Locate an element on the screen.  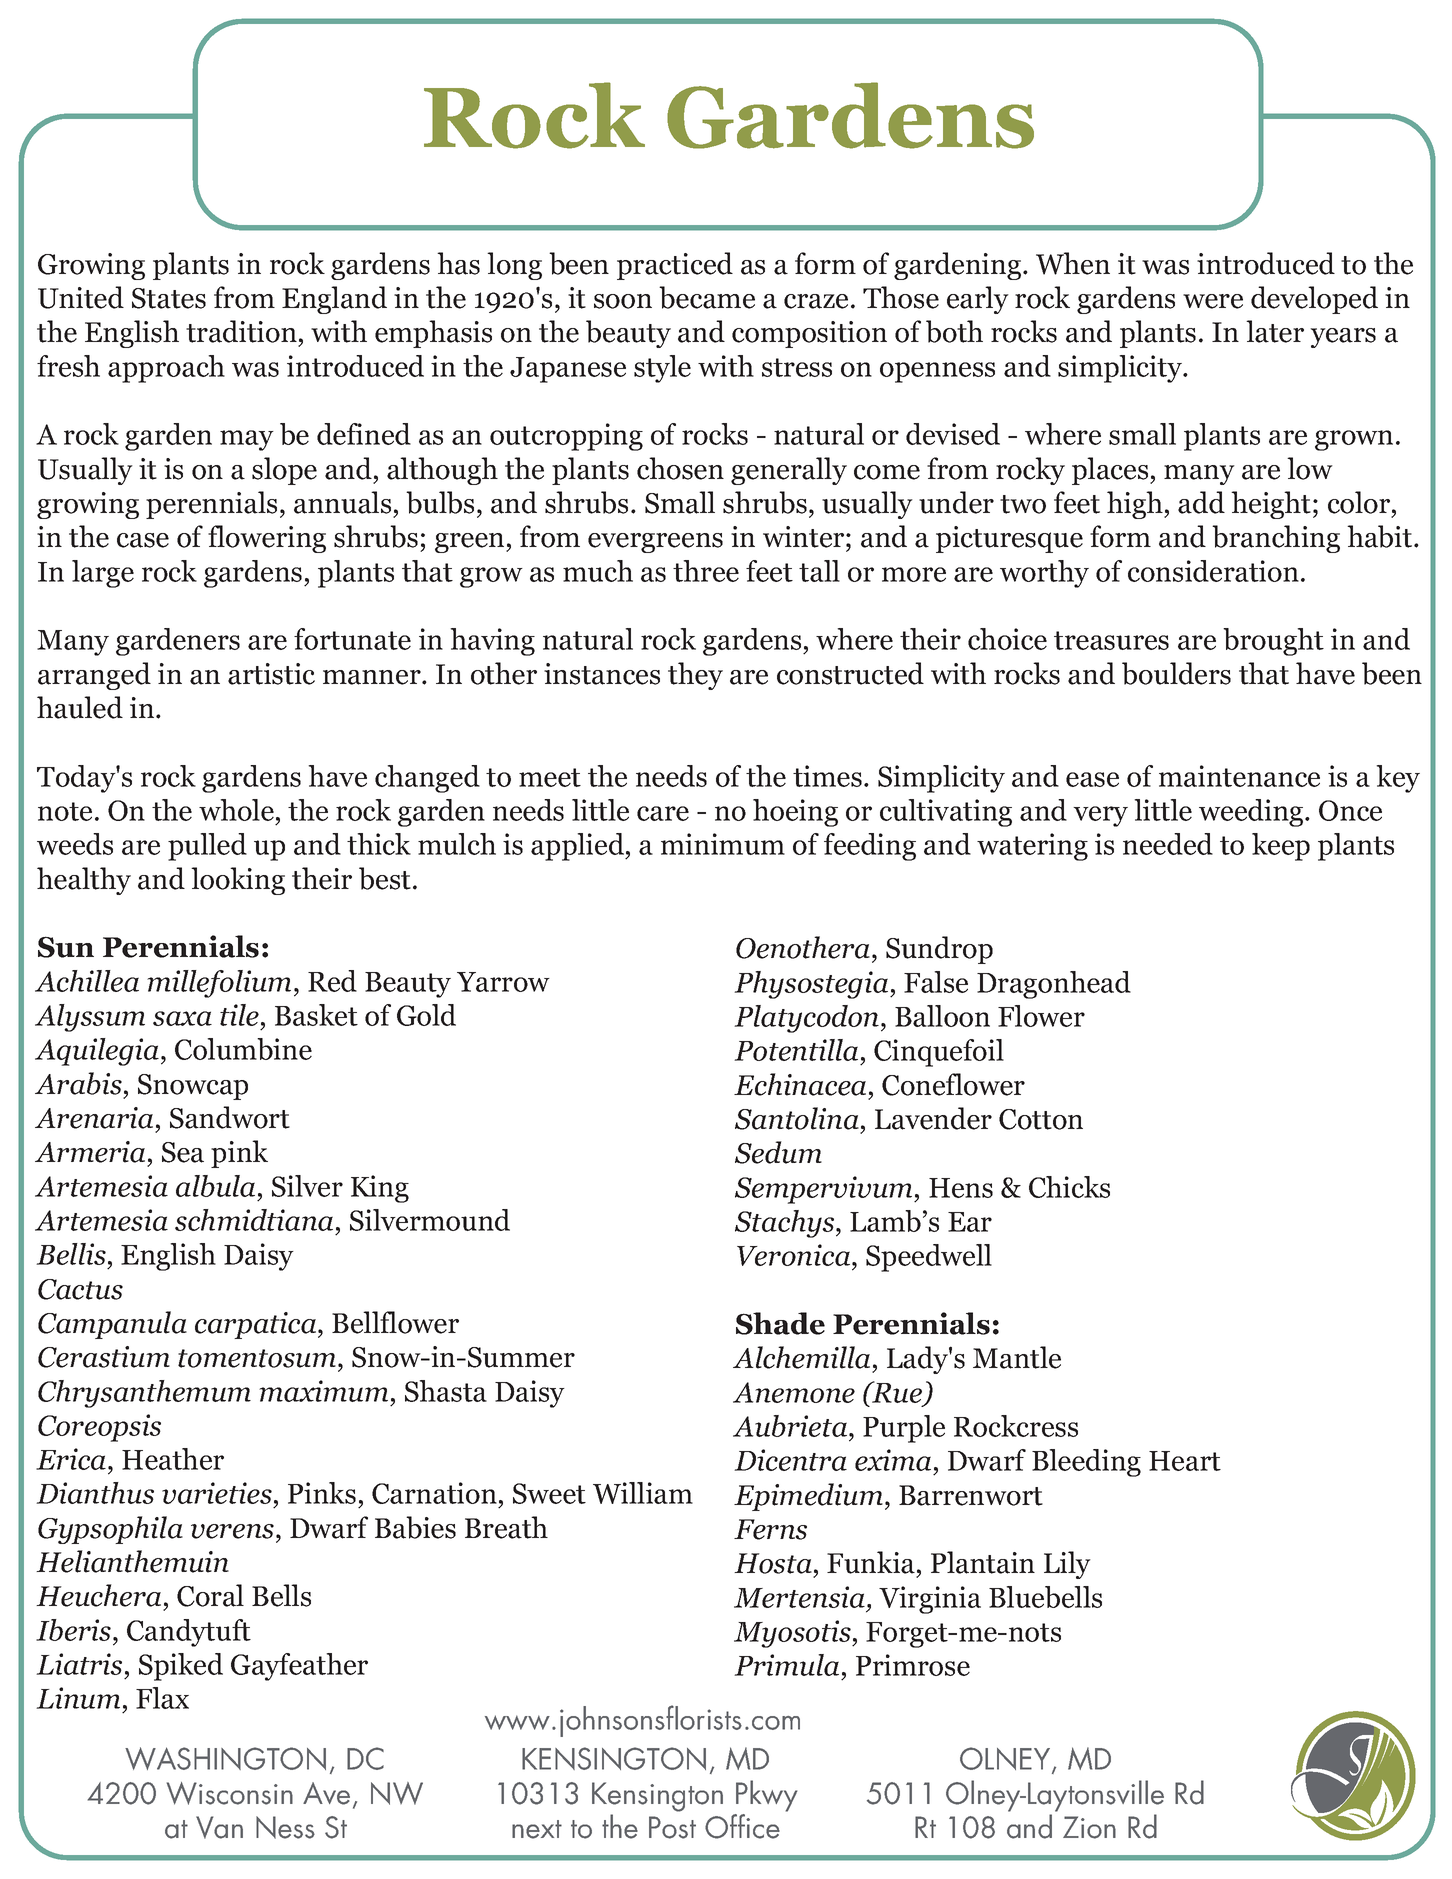
Cotton is located at coordinates (1041, 1119).
